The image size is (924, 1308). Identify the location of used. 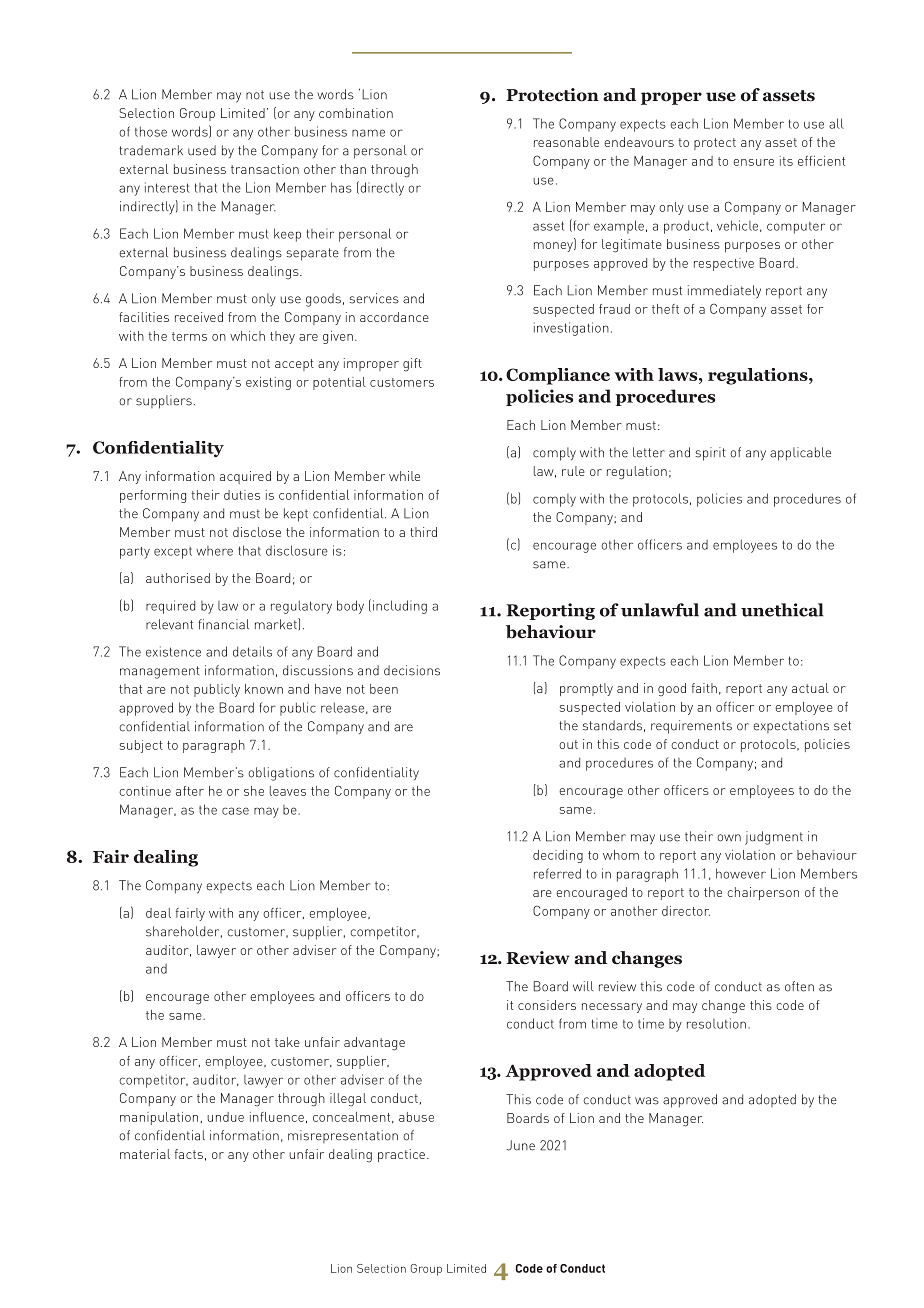
(202, 150).
